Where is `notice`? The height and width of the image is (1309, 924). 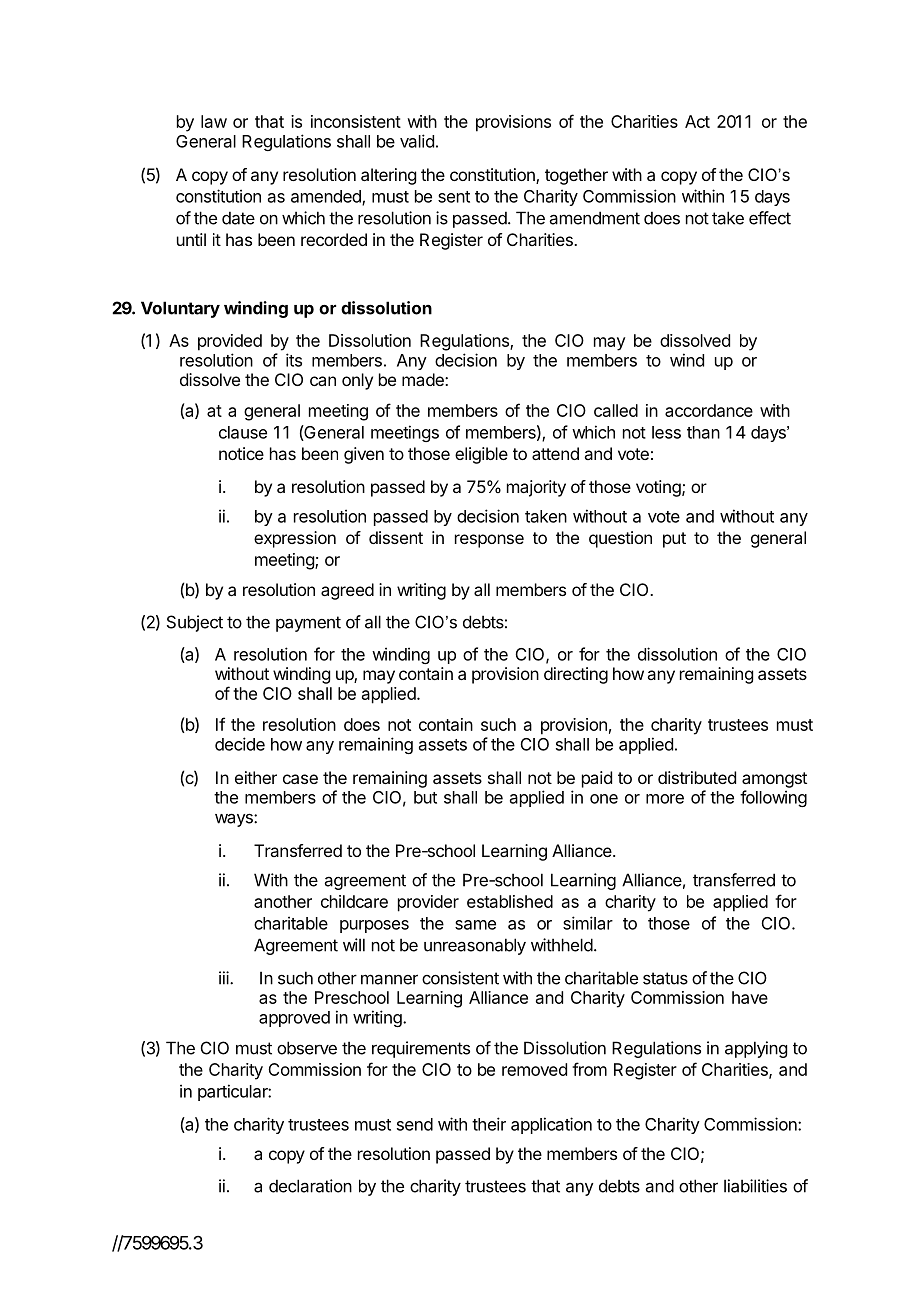
notice is located at coordinates (241, 453).
